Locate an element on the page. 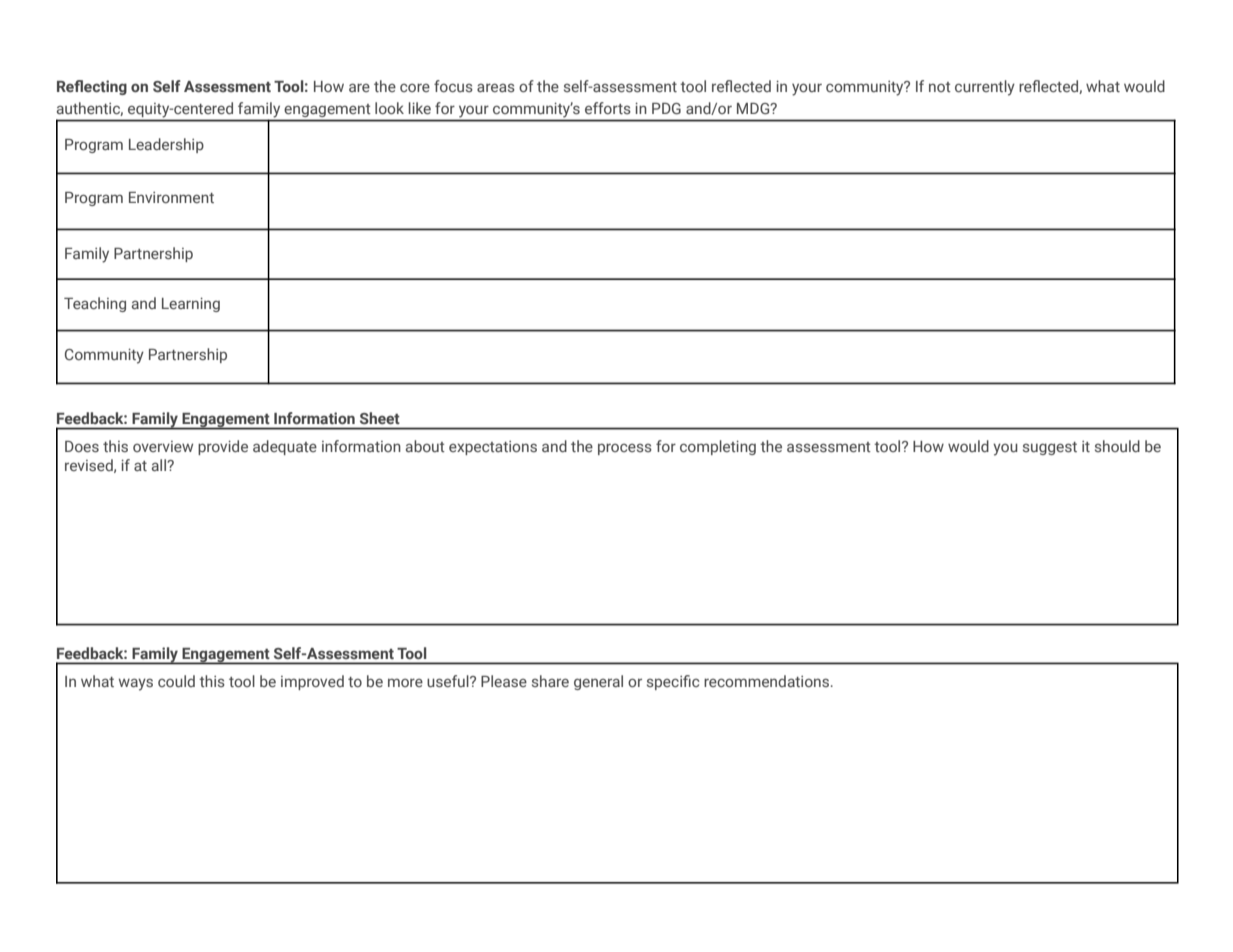 The width and height of the document is (1233, 952). all is located at coordinates (160, 465).
